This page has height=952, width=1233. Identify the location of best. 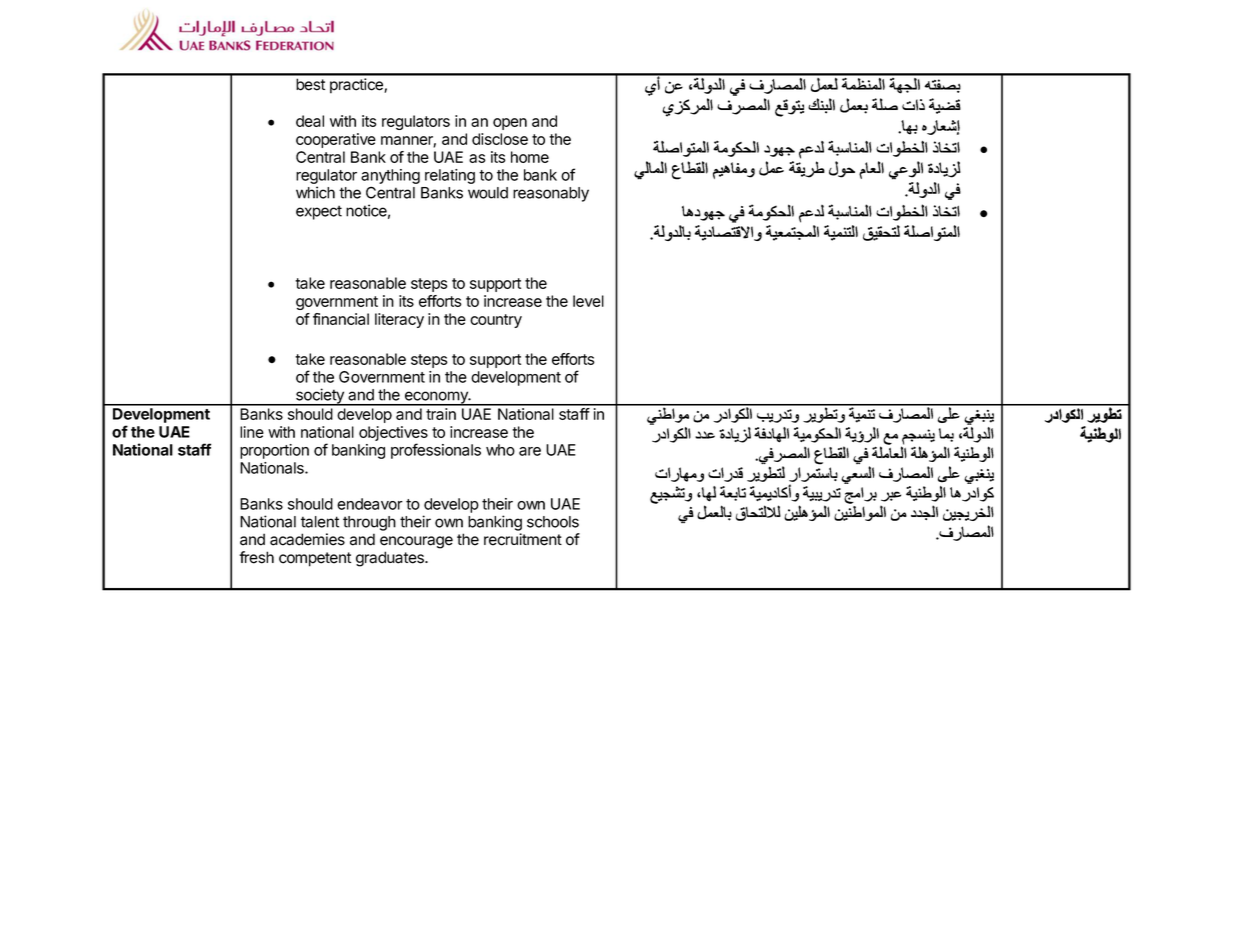
(310, 84).
